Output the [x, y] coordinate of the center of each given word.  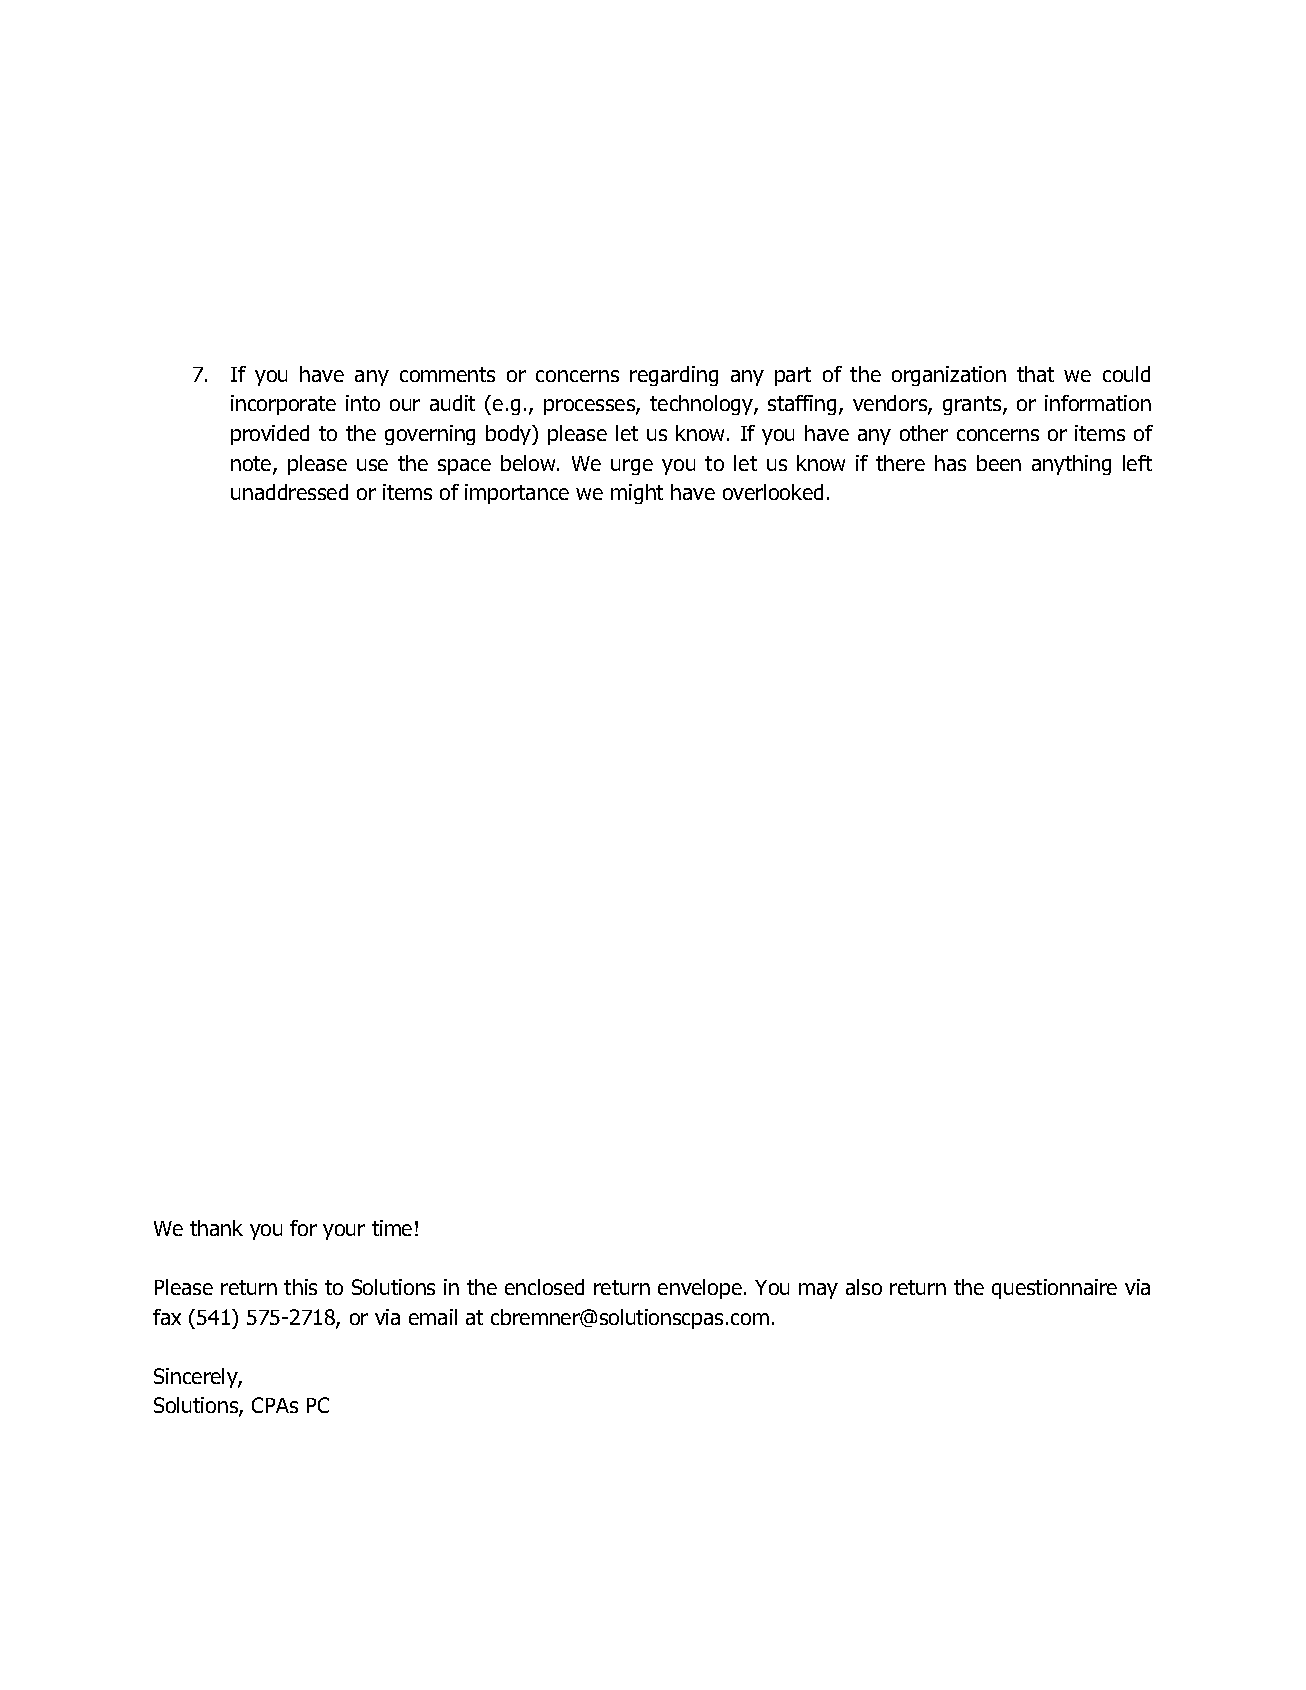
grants [973, 405]
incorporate [283, 405]
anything [1071, 465]
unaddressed [289, 492]
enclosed [544, 1287]
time [392, 1228]
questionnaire [1054, 1289]
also [864, 1287]
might [637, 494]
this [300, 1287]
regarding [674, 376]
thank [216, 1228]
